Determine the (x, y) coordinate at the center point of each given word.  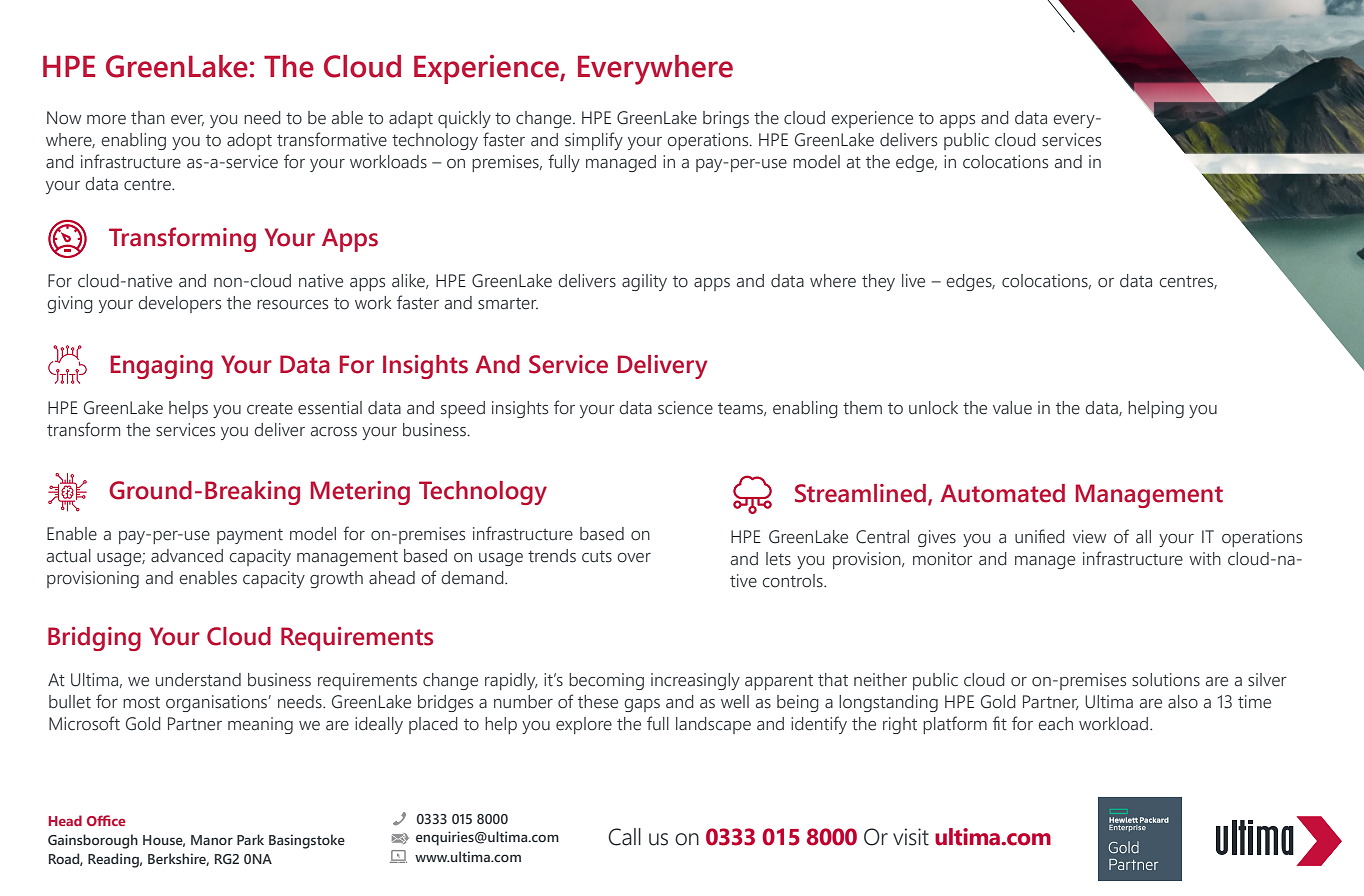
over (634, 558)
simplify (594, 141)
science (685, 408)
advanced (187, 556)
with (1205, 558)
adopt (249, 141)
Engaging (162, 367)
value (1012, 408)
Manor (212, 840)
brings (726, 119)
